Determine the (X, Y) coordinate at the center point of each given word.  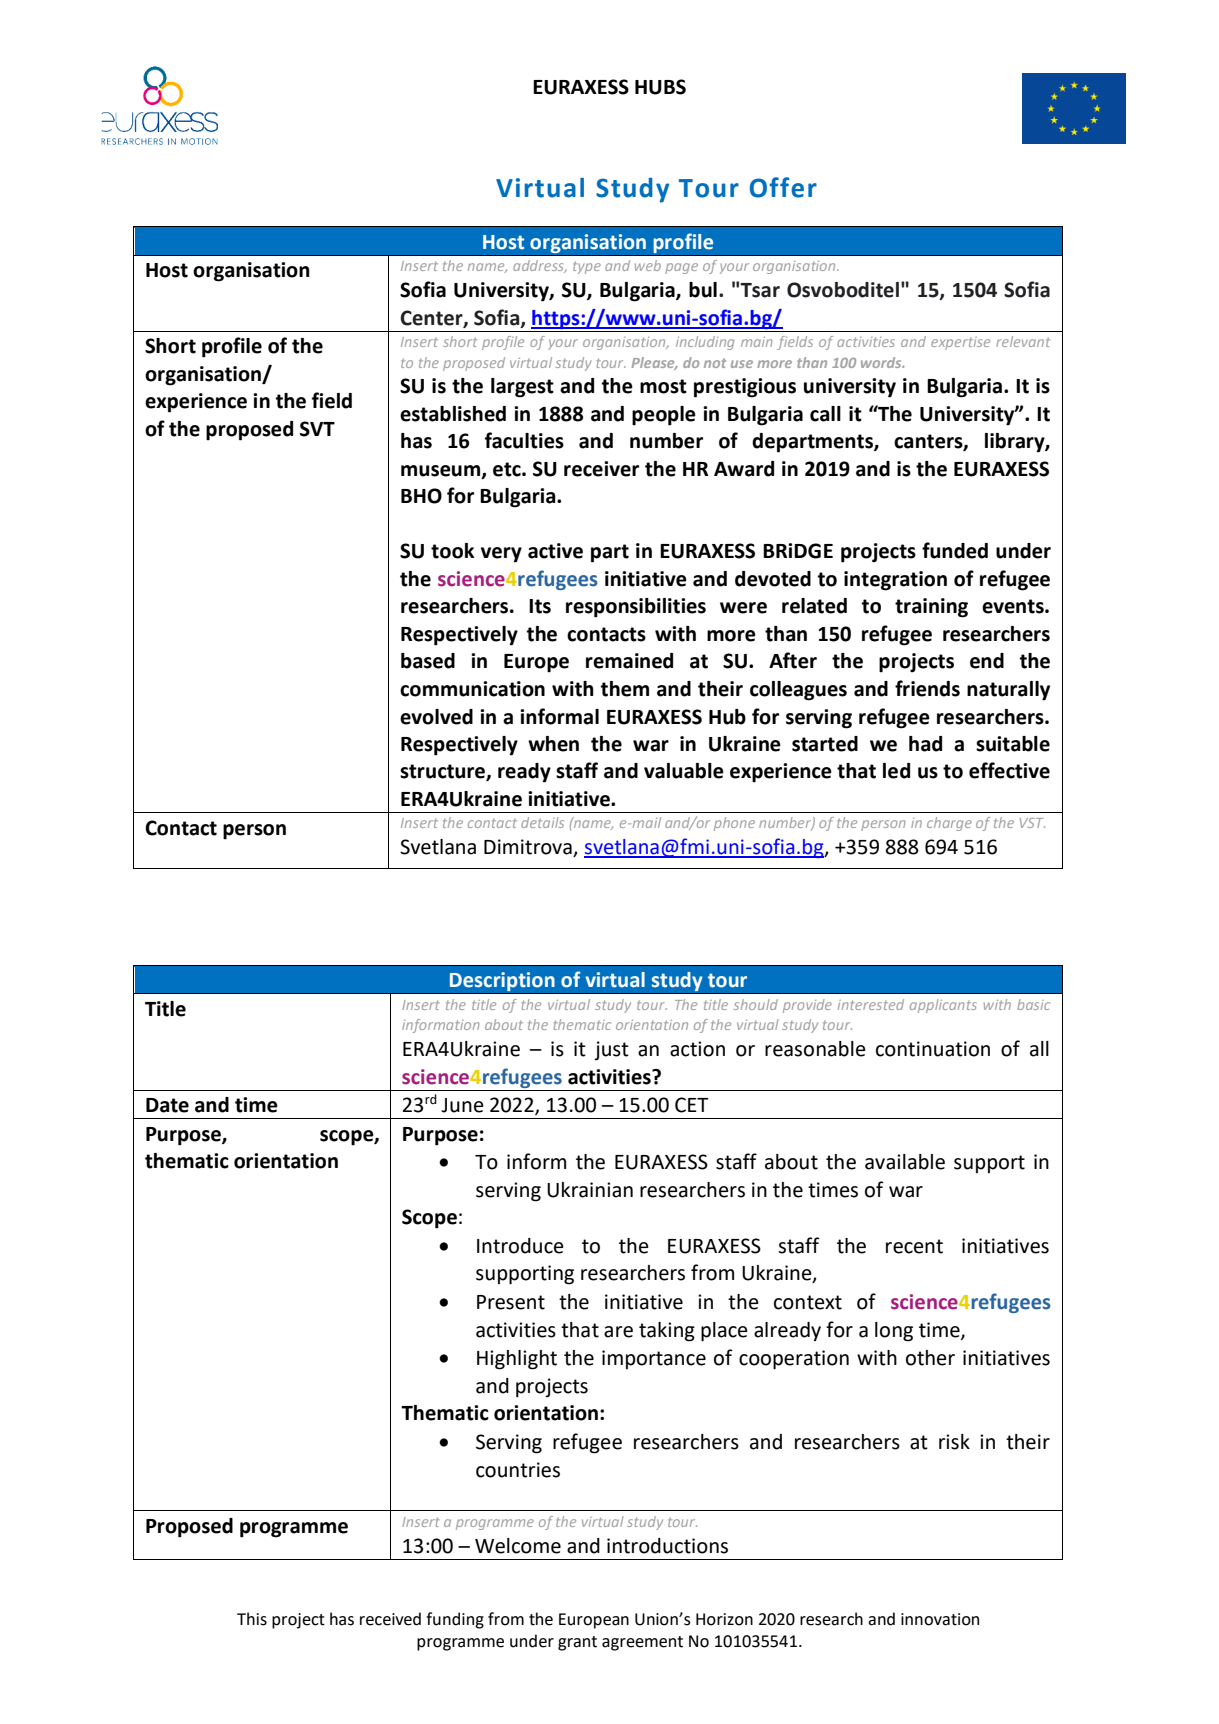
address (539, 266)
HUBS (660, 87)
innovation (940, 1619)
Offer (783, 187)
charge (949, 824)
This (252, 1619)
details (542, 822)
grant (577, 1643)
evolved (436, 717)
